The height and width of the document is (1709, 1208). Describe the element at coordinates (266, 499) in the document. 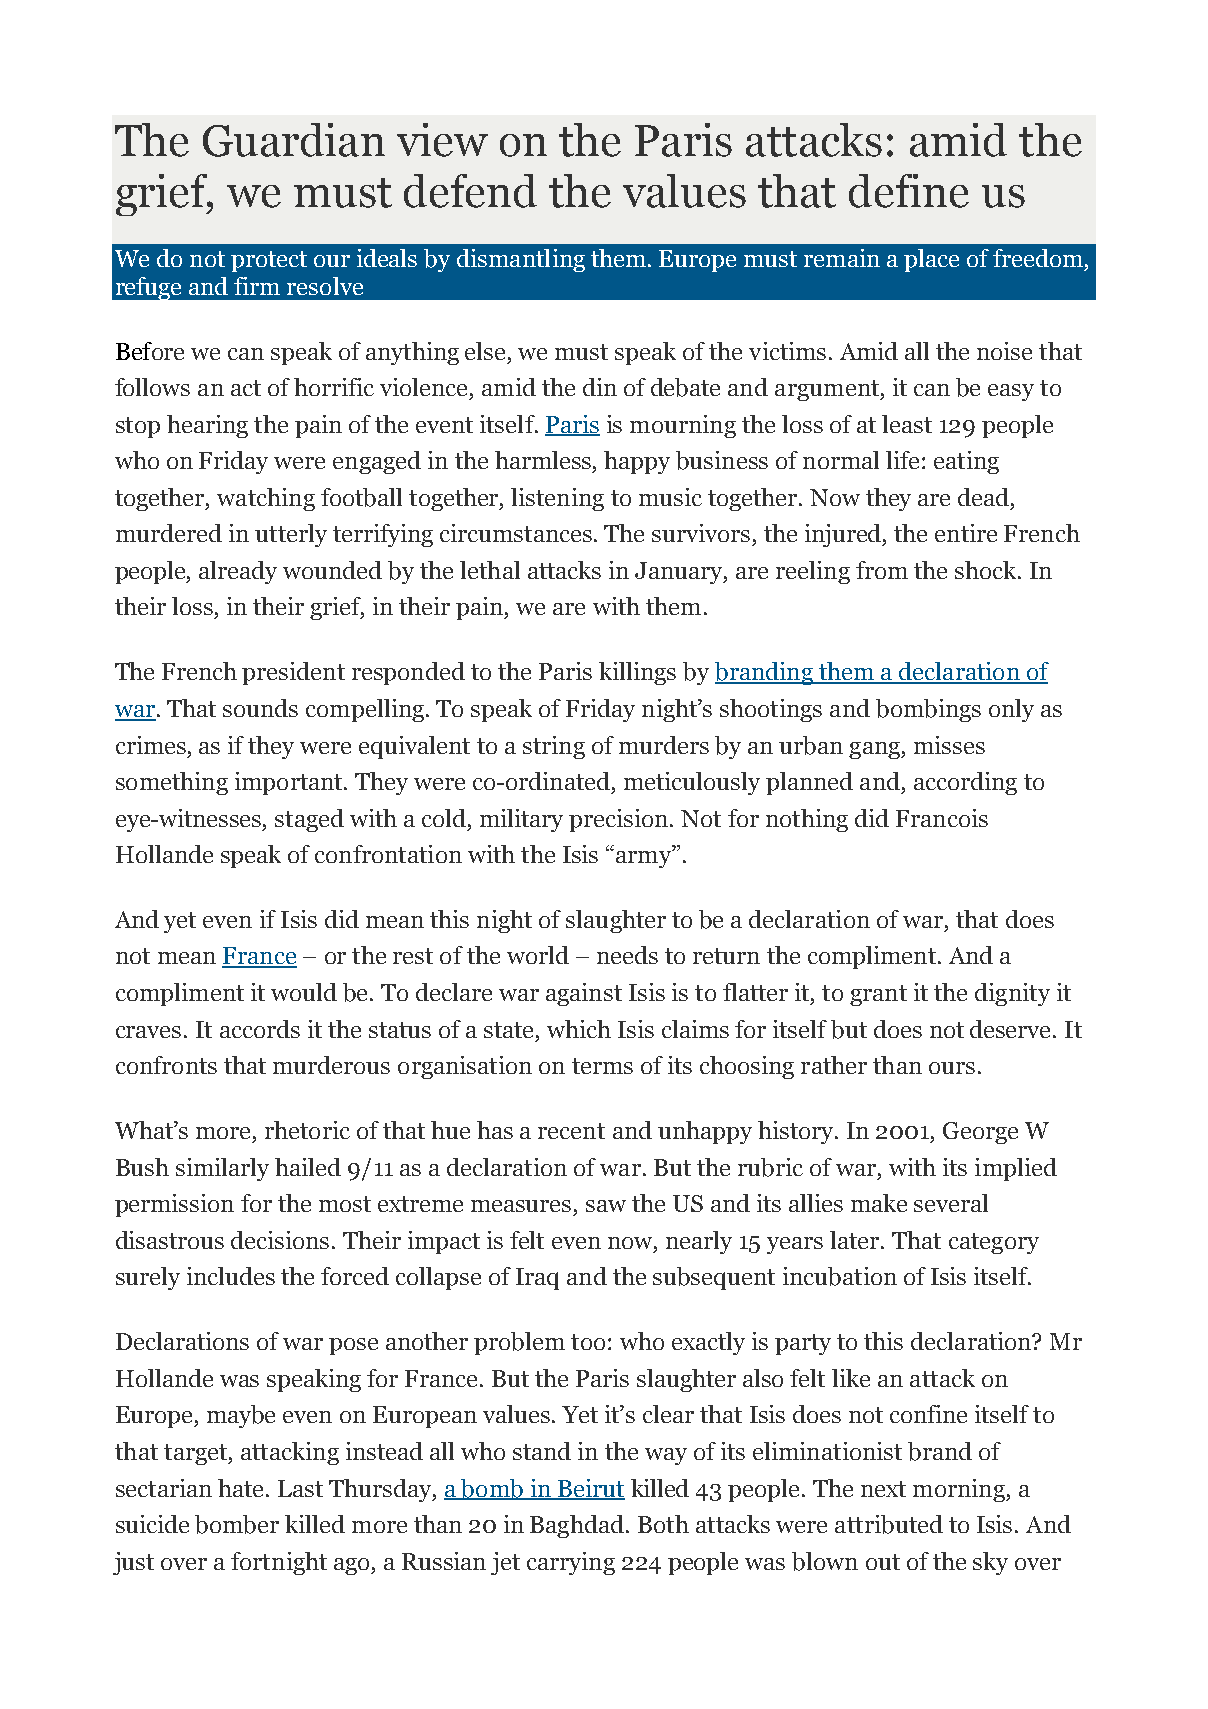

I see `watching` at that location.
